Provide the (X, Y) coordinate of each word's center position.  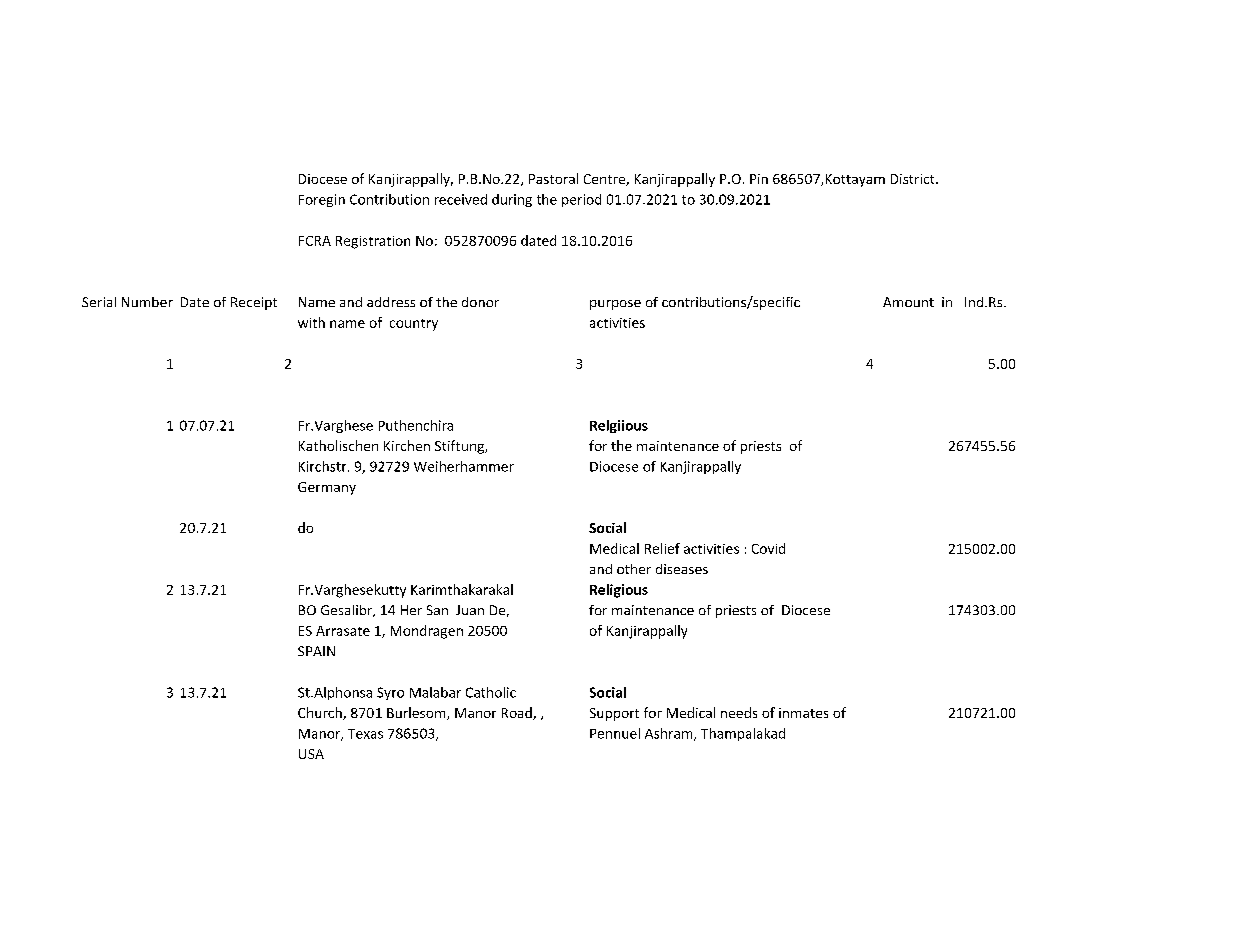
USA (311, 754)
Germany (327, 488)
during (512, 200)
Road (518, 713)
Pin (759, 179)
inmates (803, 713)
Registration (373, 242)
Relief (662, 548)
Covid (768, 548)
